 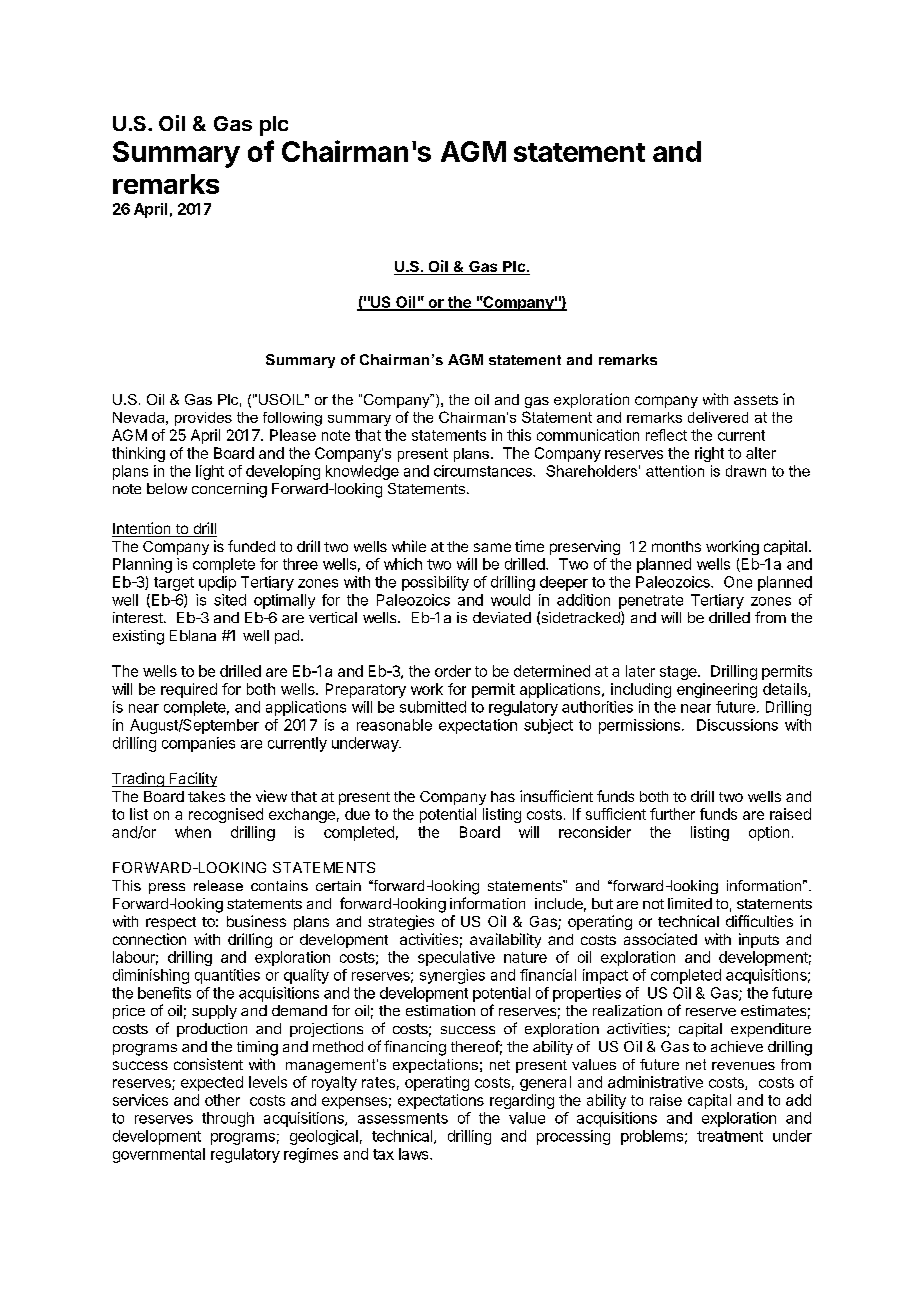 What do you see at coordinates (228, 1119) in the screenshot?
I see `through` at bounding box center [228, 1119].
